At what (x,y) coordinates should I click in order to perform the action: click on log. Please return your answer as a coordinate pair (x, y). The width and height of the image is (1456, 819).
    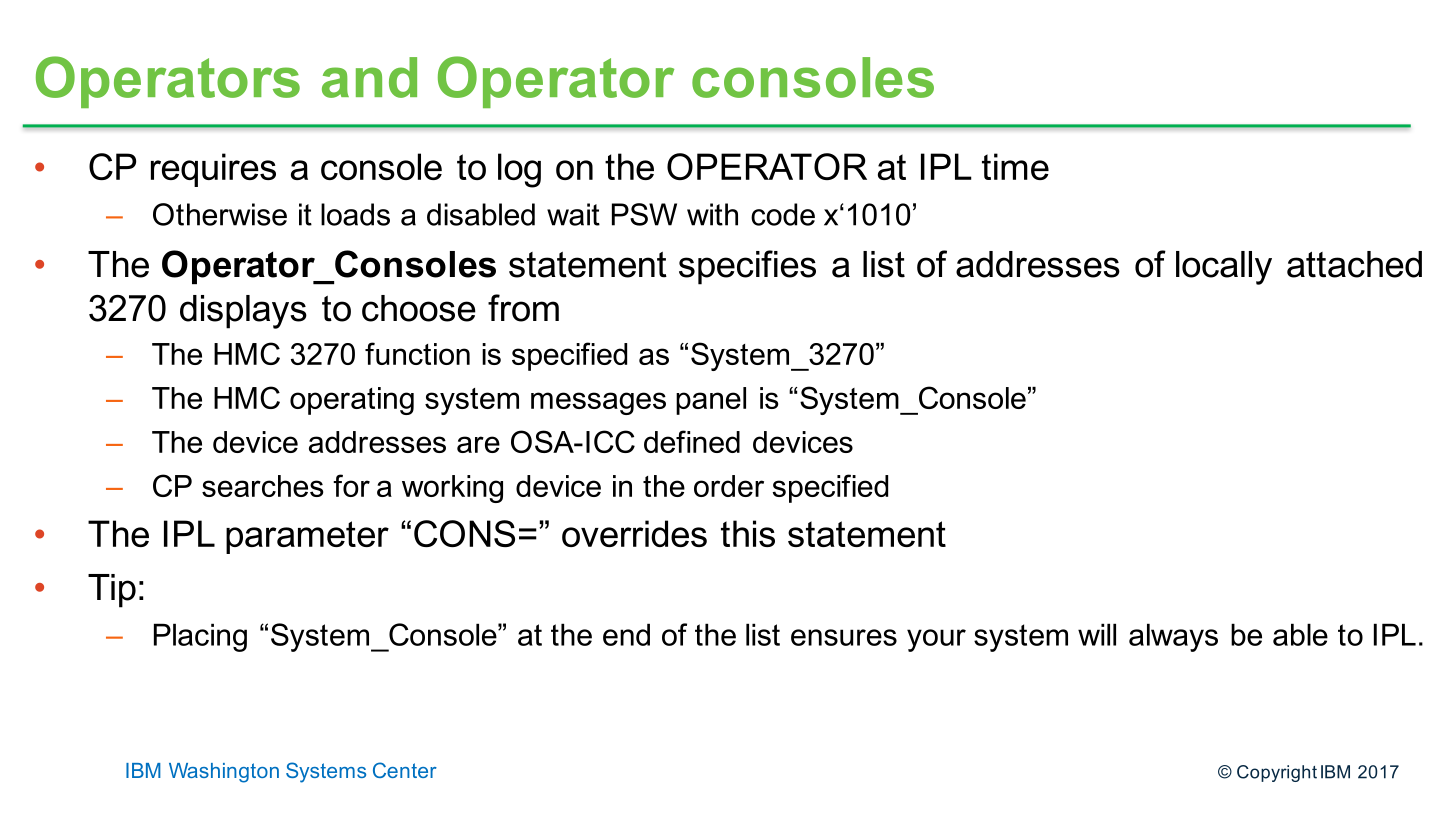
    Looking at the image, I should click on (519, 170).
